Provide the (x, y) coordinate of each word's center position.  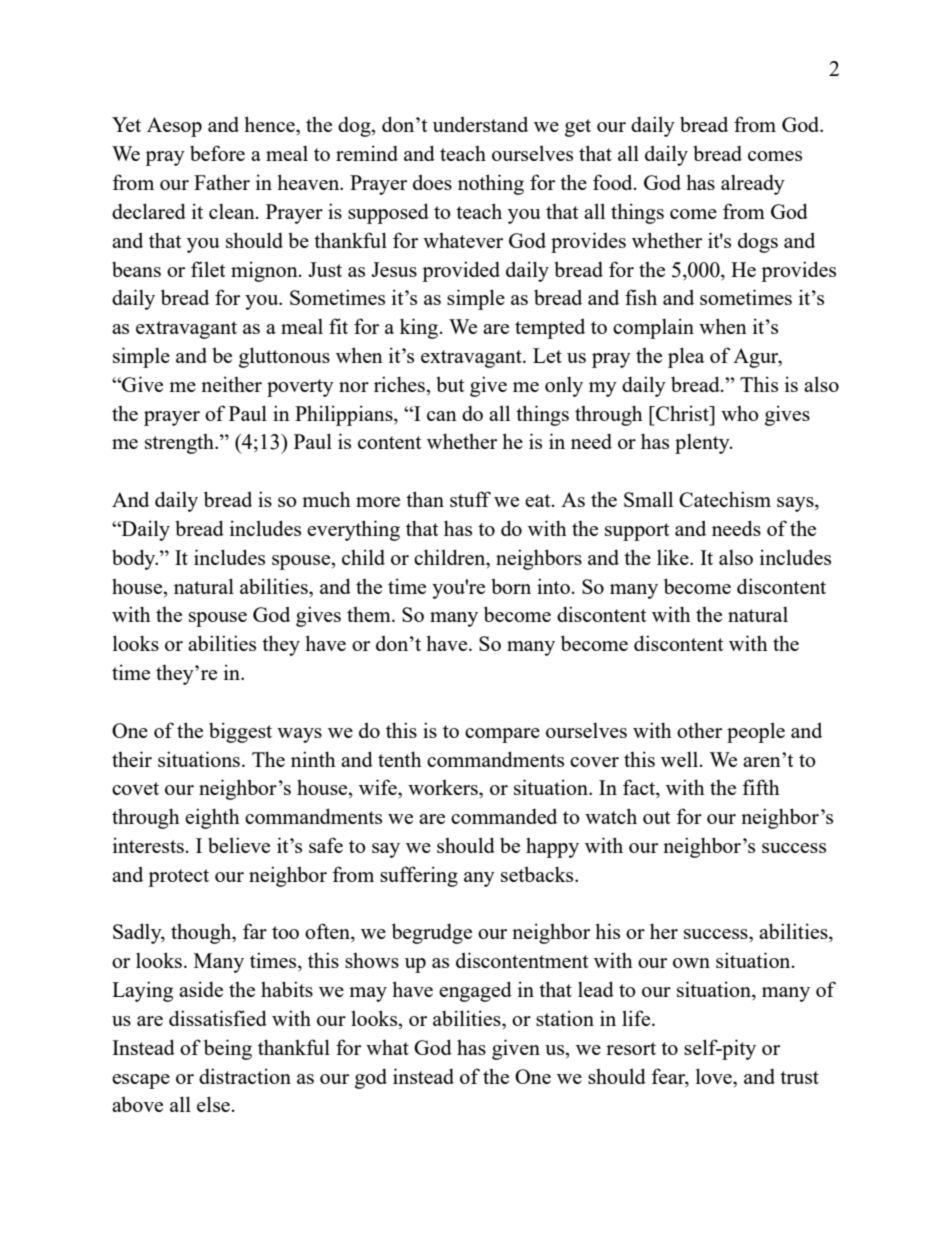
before (217, 153)
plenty (703, 444)
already (753, 185)
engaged (475, 991)
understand (480, 124)
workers (444, 787)
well (679, 759)
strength (181, 444)
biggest (240, 732)
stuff (470, 499)
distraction (245, 1076)
